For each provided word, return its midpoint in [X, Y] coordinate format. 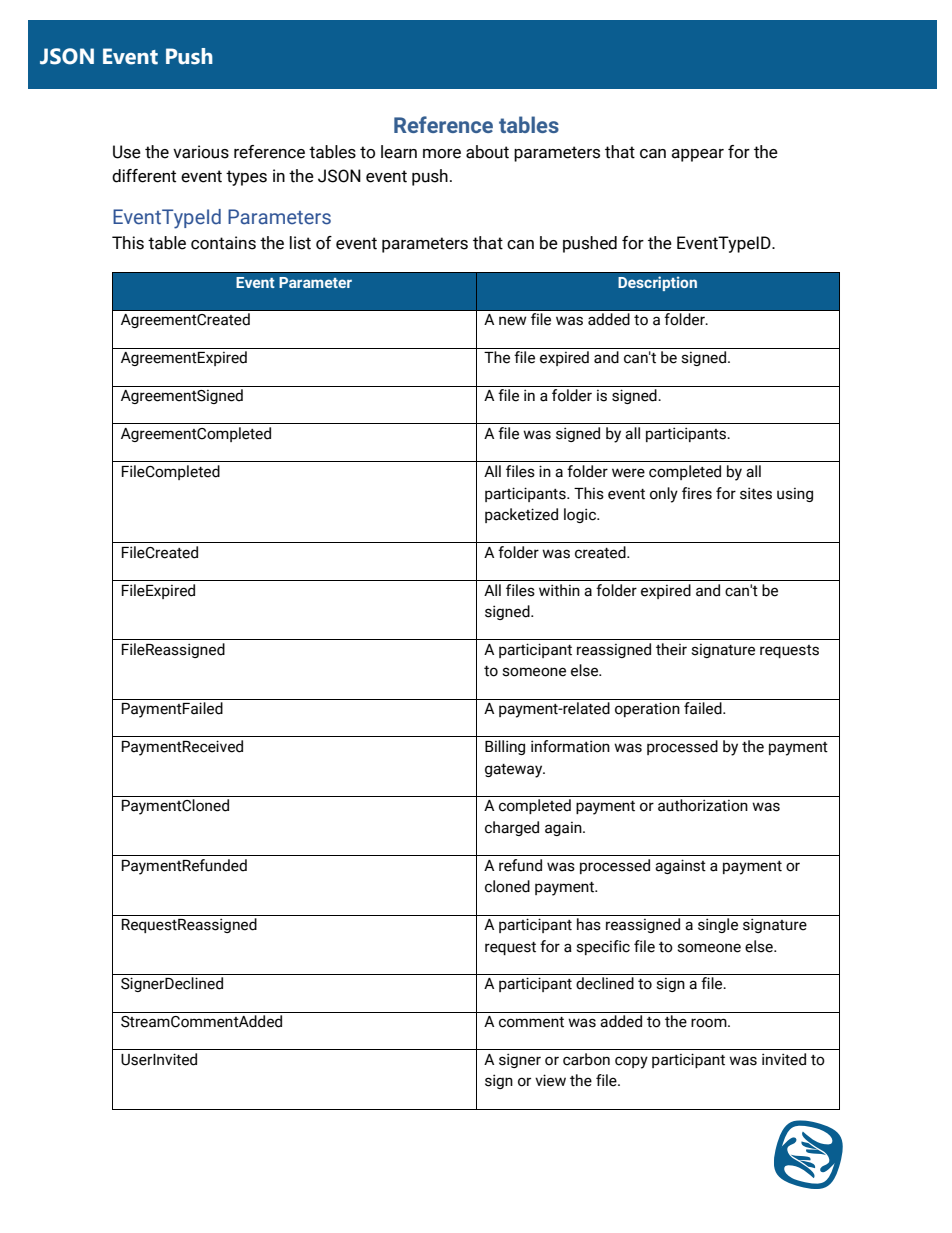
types [246, 178]
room [710, 1023]
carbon [586, 1059]
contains [223, 243]
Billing [505, 747]
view [550, 1080]
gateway [515, 771]
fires [697, 493]
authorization [703, 805]
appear [697, 155]
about [487, 152]
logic [581, 515]
